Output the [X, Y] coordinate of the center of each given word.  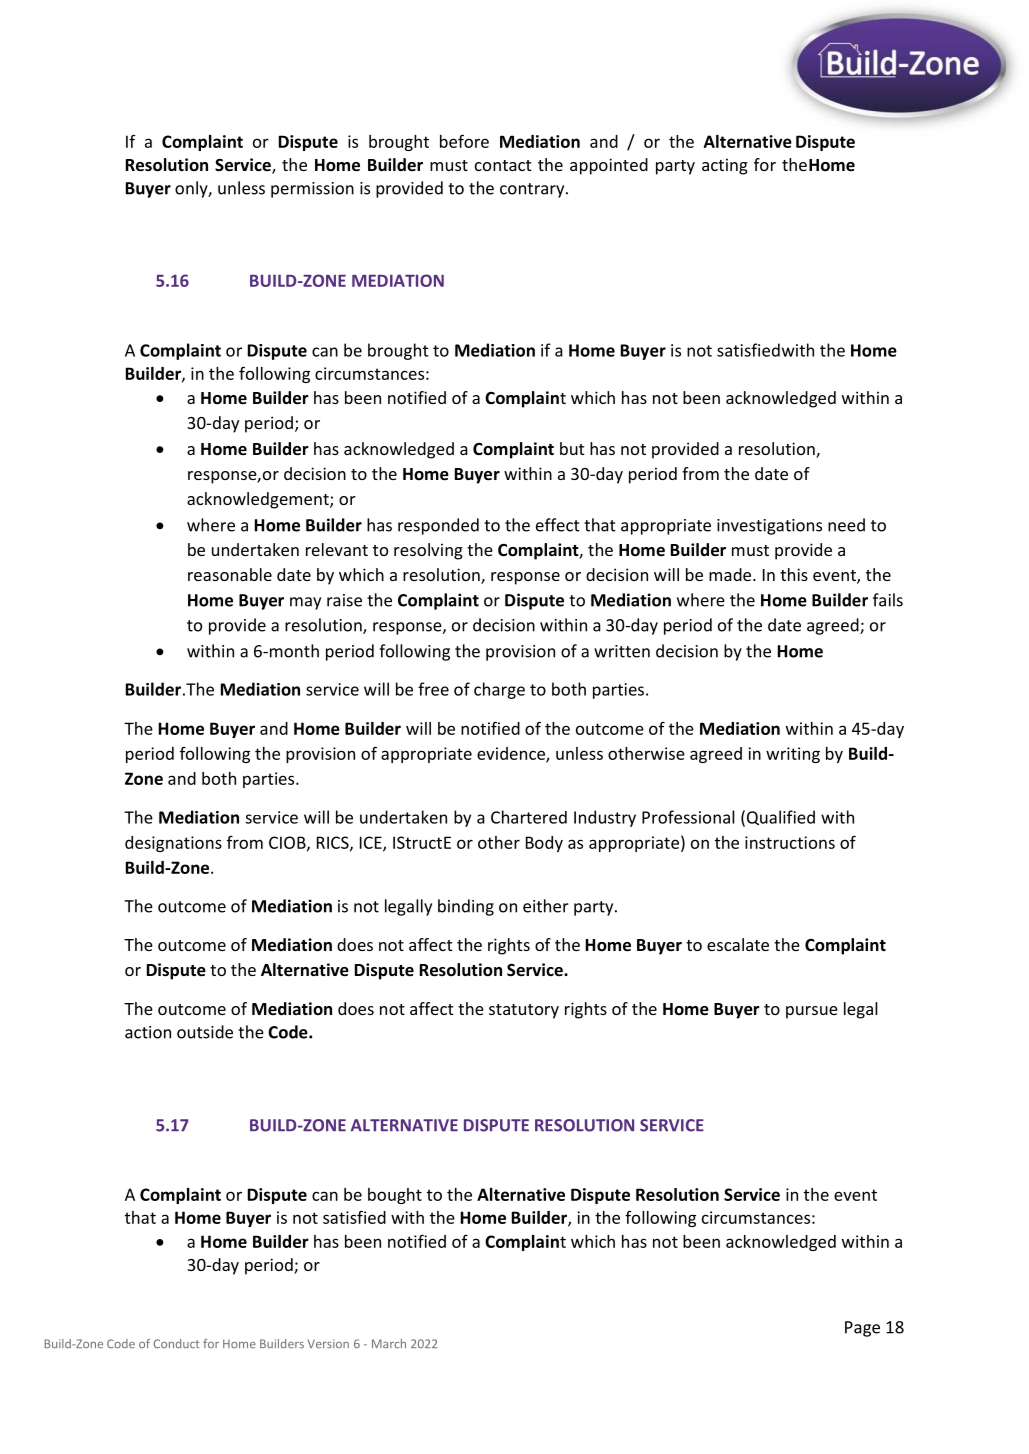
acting [725, 166]
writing [793, 755]
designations [173, 844]
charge [499, 690]
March [389, 1344]
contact [503, 165]
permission [312, 190]
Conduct [176, 1343]
